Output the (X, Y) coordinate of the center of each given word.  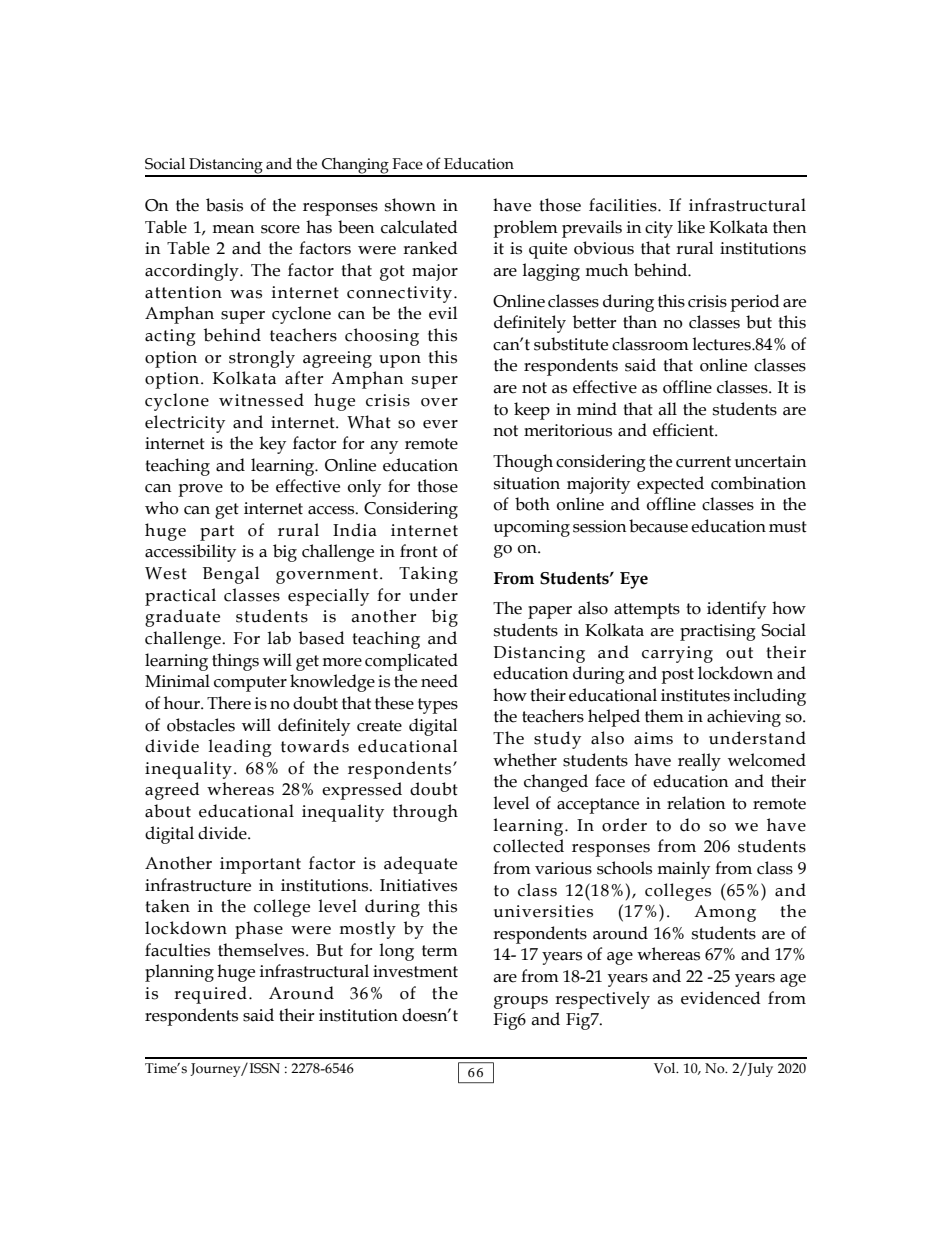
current (703, 462)
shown (410, 205)
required (210, 995)
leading (240, 748)
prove (200, 490)
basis (224, 205)
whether (525, 760)
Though (523, 463)
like (691, 227)
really (699, 762)
